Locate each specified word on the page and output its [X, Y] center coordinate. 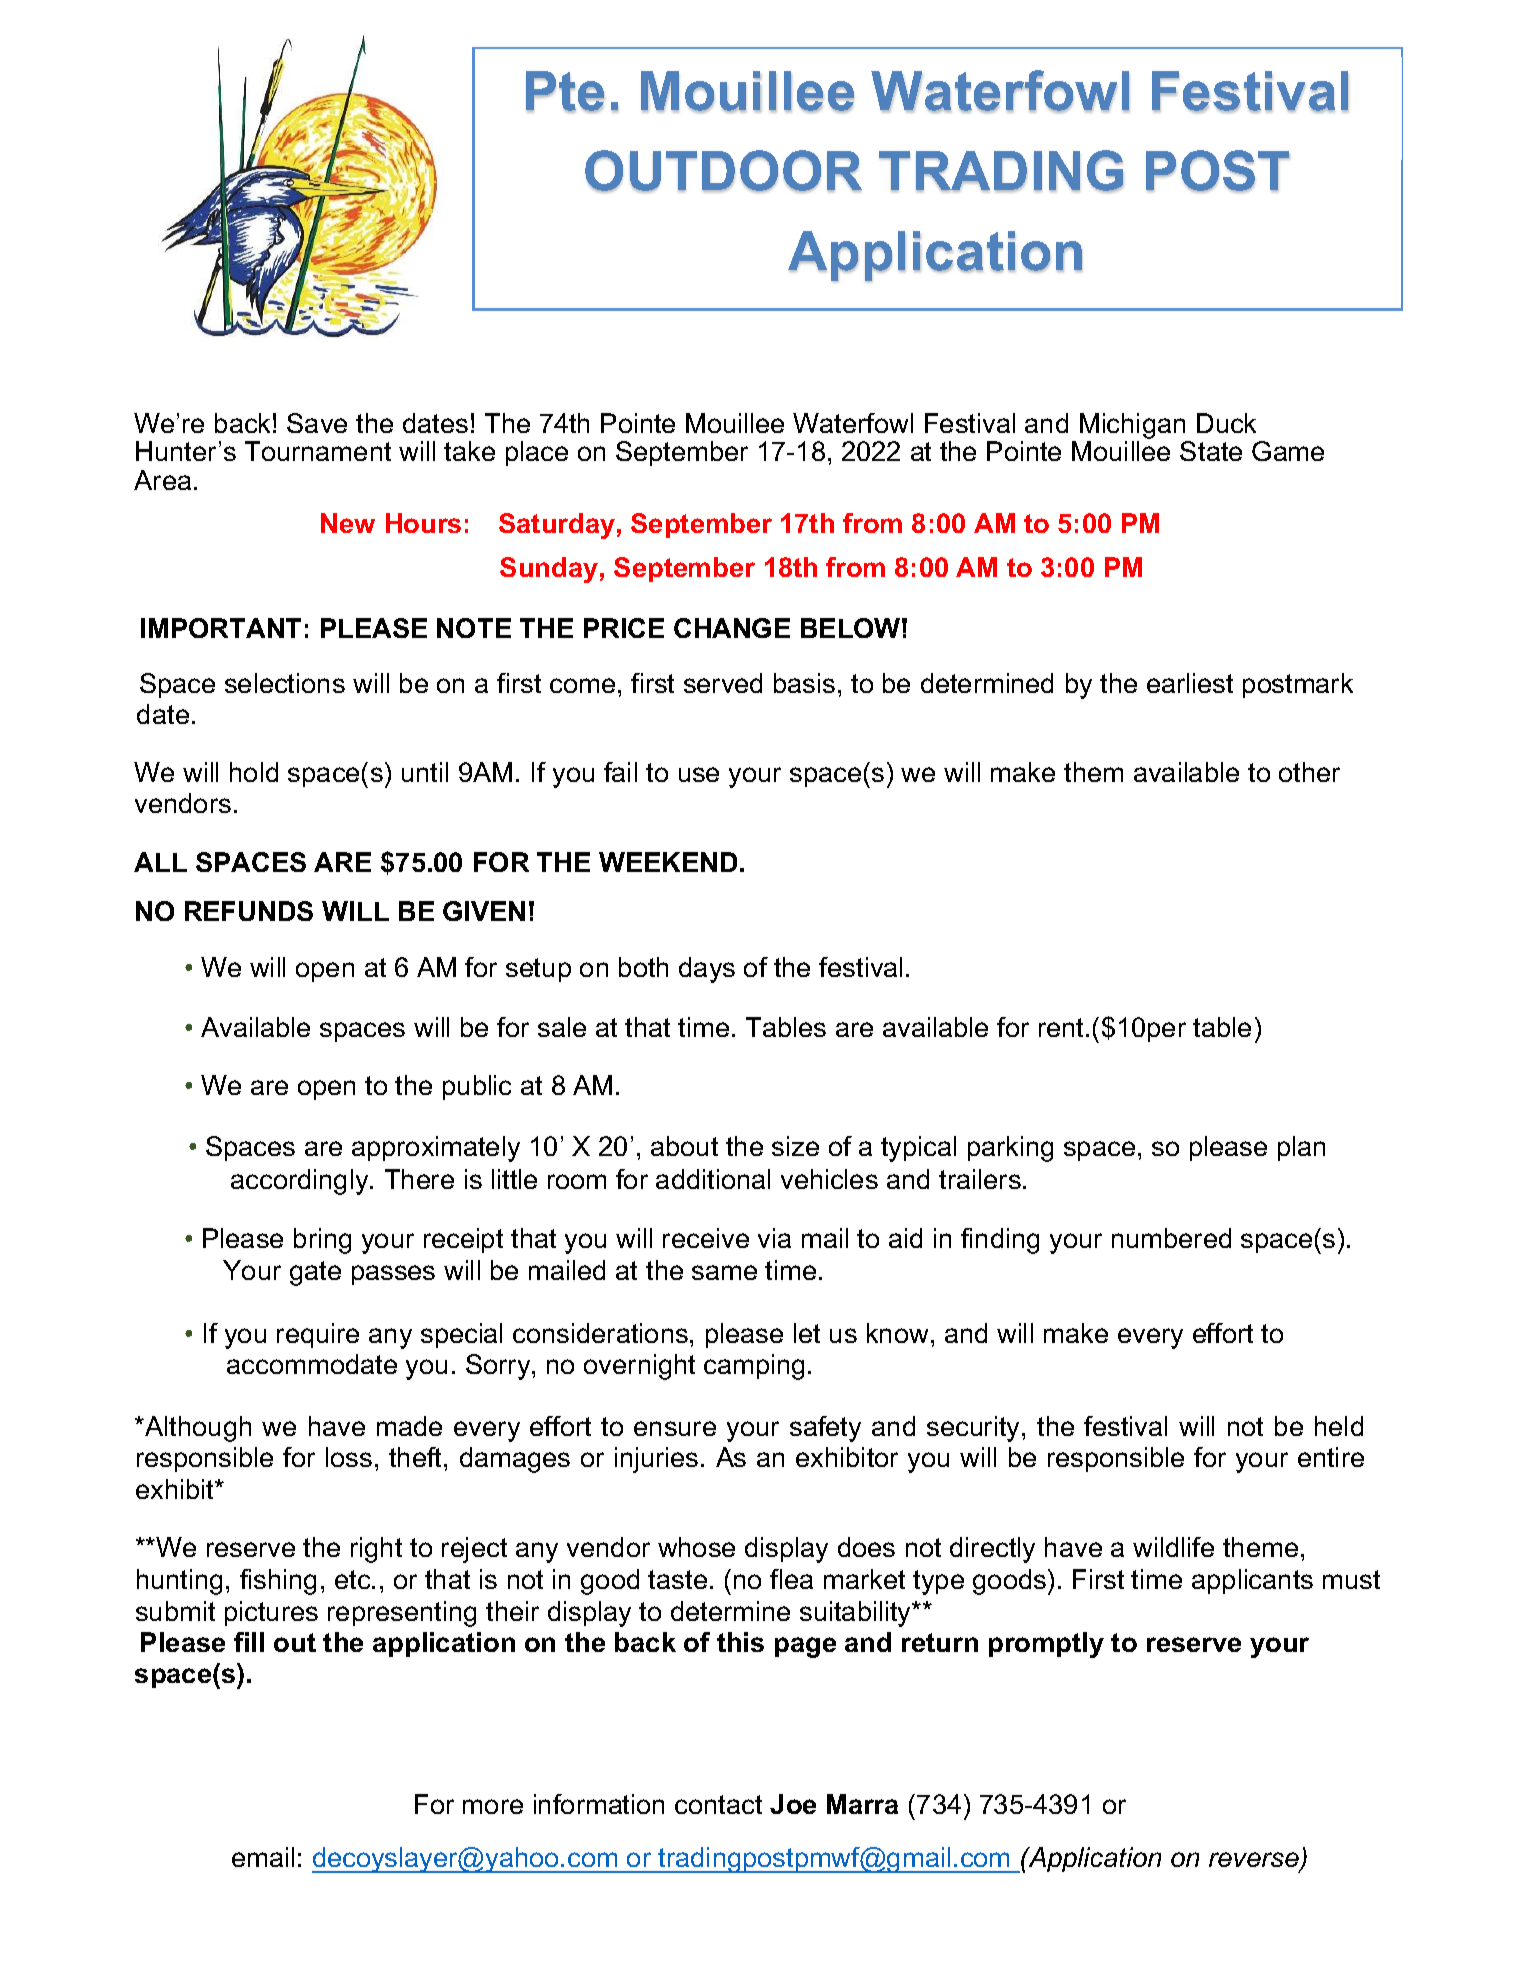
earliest [1190, 683]
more [493, 1806]
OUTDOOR [723, 171]
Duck [1226, 423]
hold [254, 772]
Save [317, 423]
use [699, 774]
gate [315, 1273]
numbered [1171, 1238]
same [724, 1272]
